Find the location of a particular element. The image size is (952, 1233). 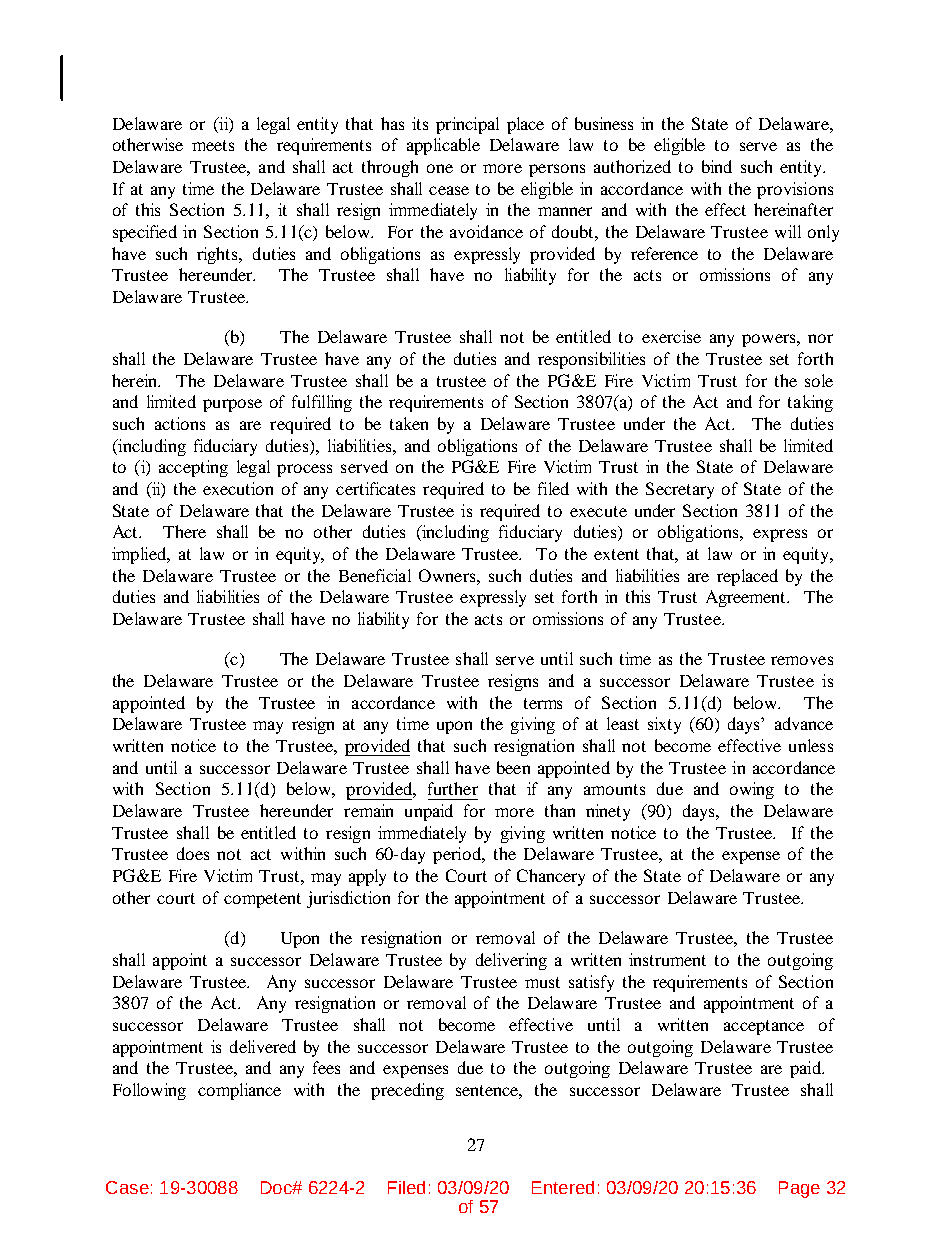

unless is located at coordinates (811, 745).
